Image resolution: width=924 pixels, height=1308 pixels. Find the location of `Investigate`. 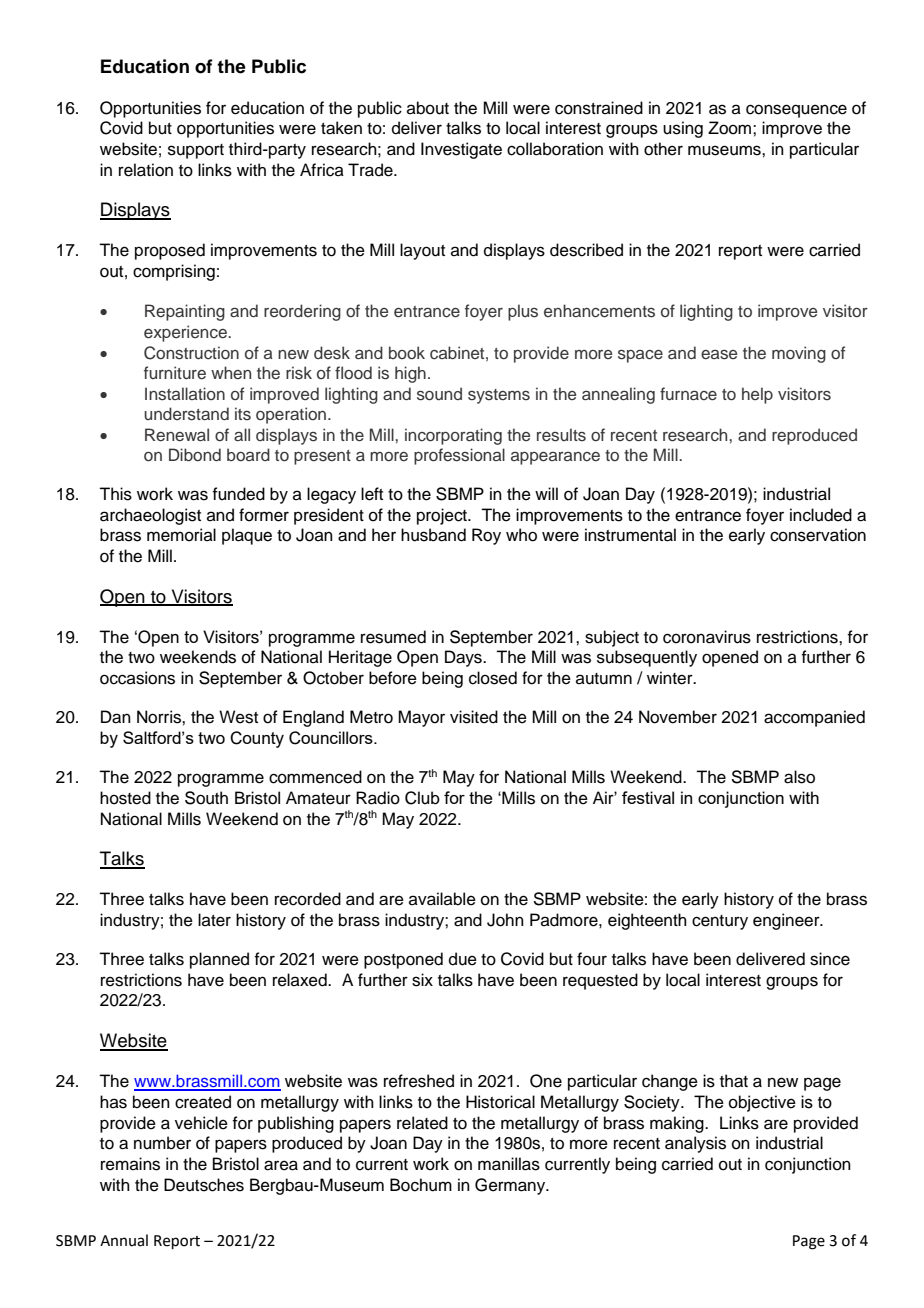

Investigate is located at coordinates (461, 150).
